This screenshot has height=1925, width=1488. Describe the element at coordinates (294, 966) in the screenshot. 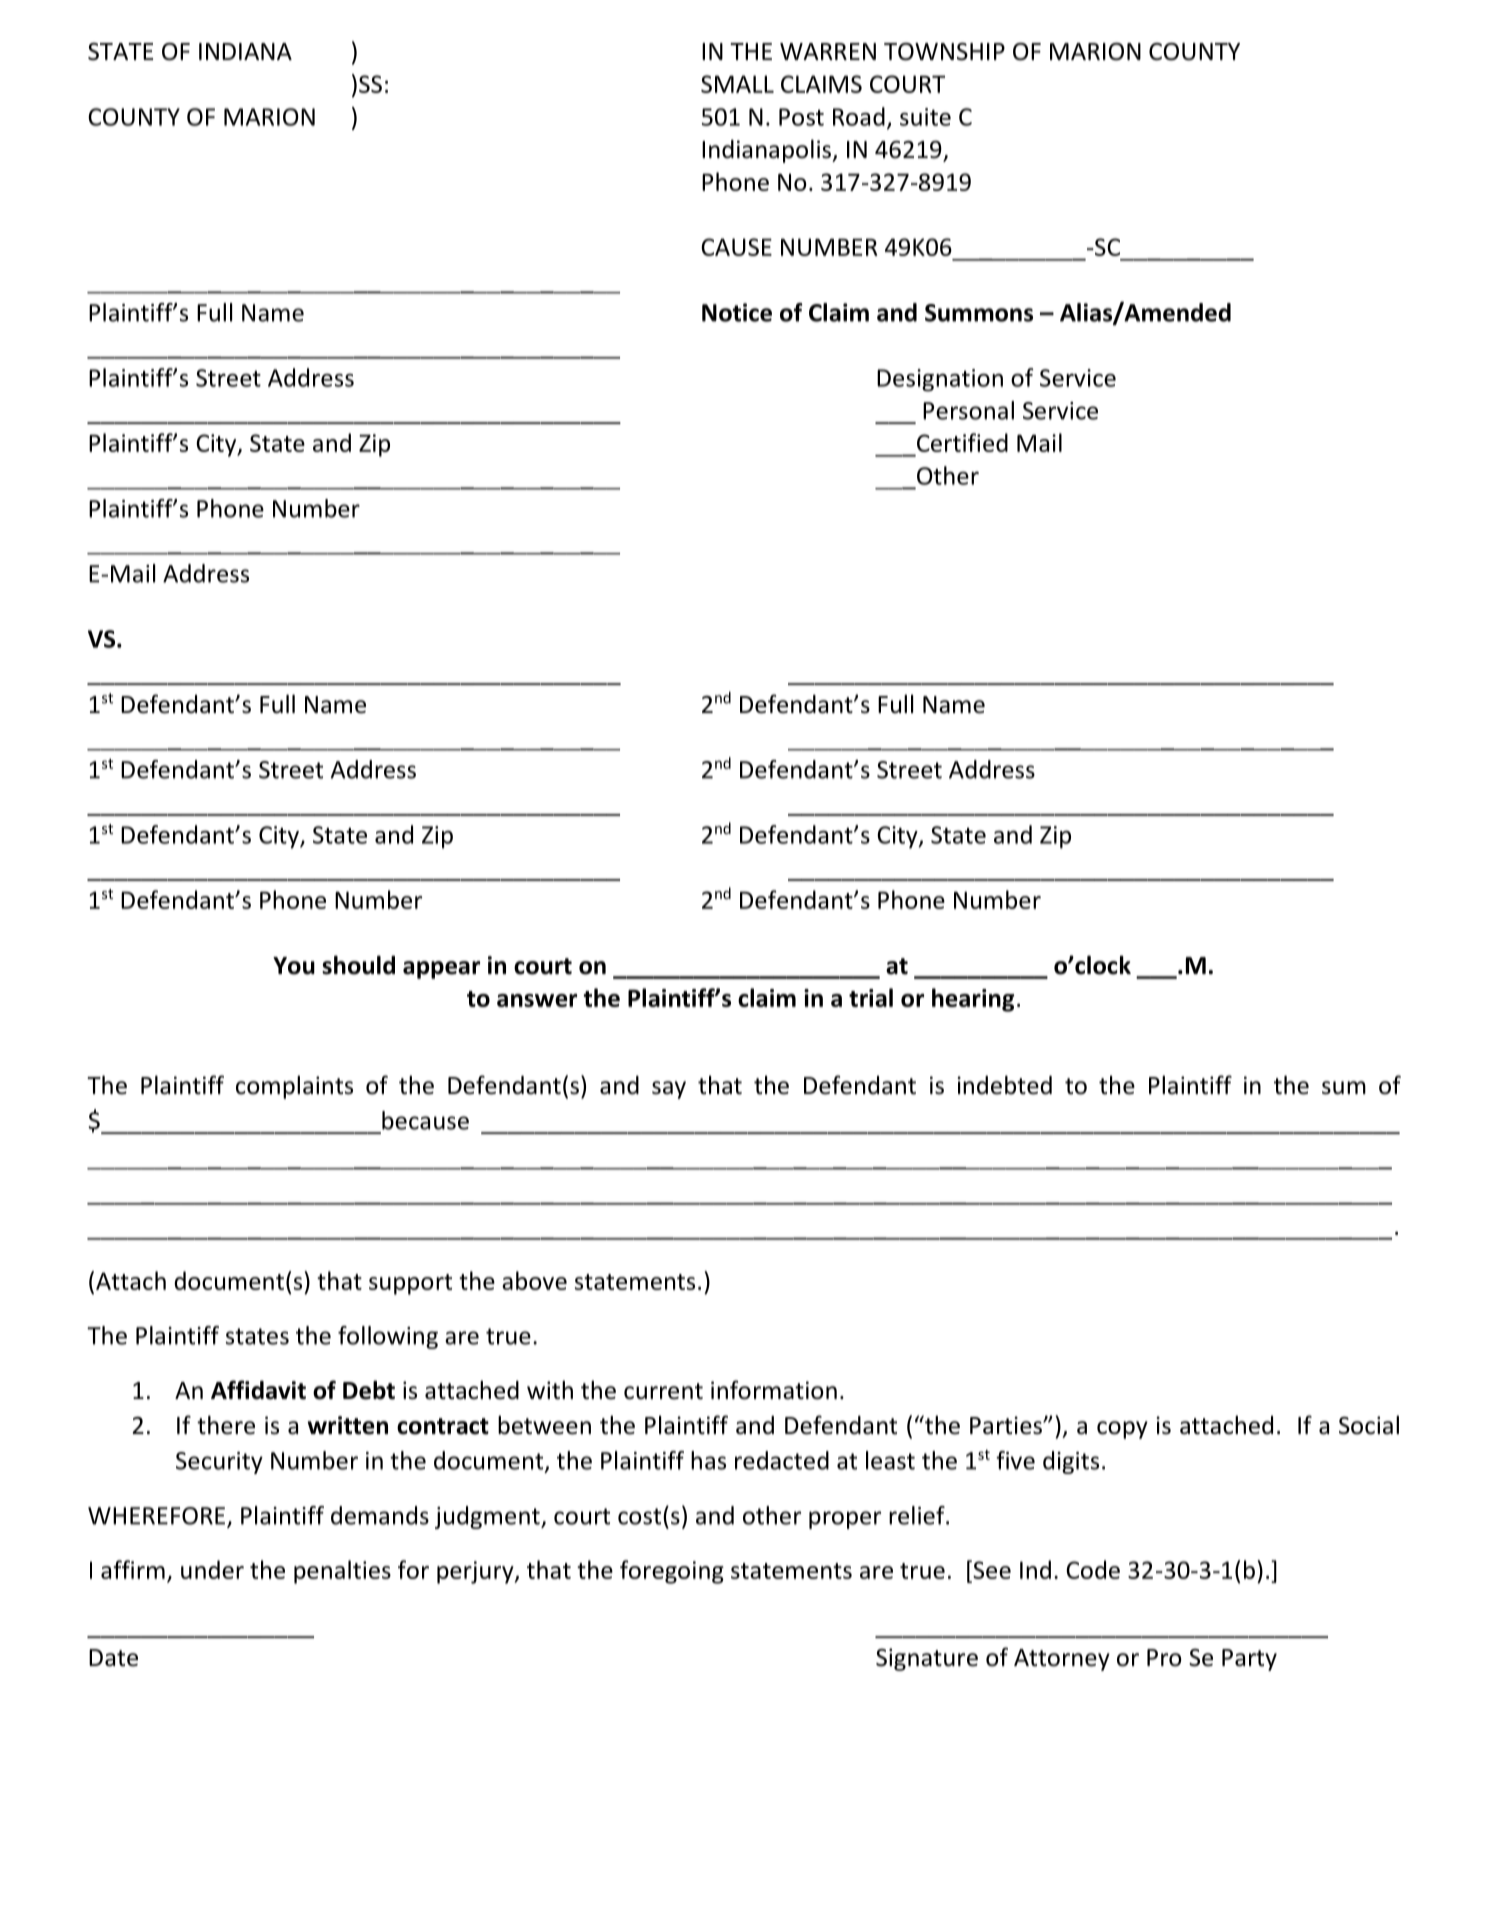

I see `You` at that location.
